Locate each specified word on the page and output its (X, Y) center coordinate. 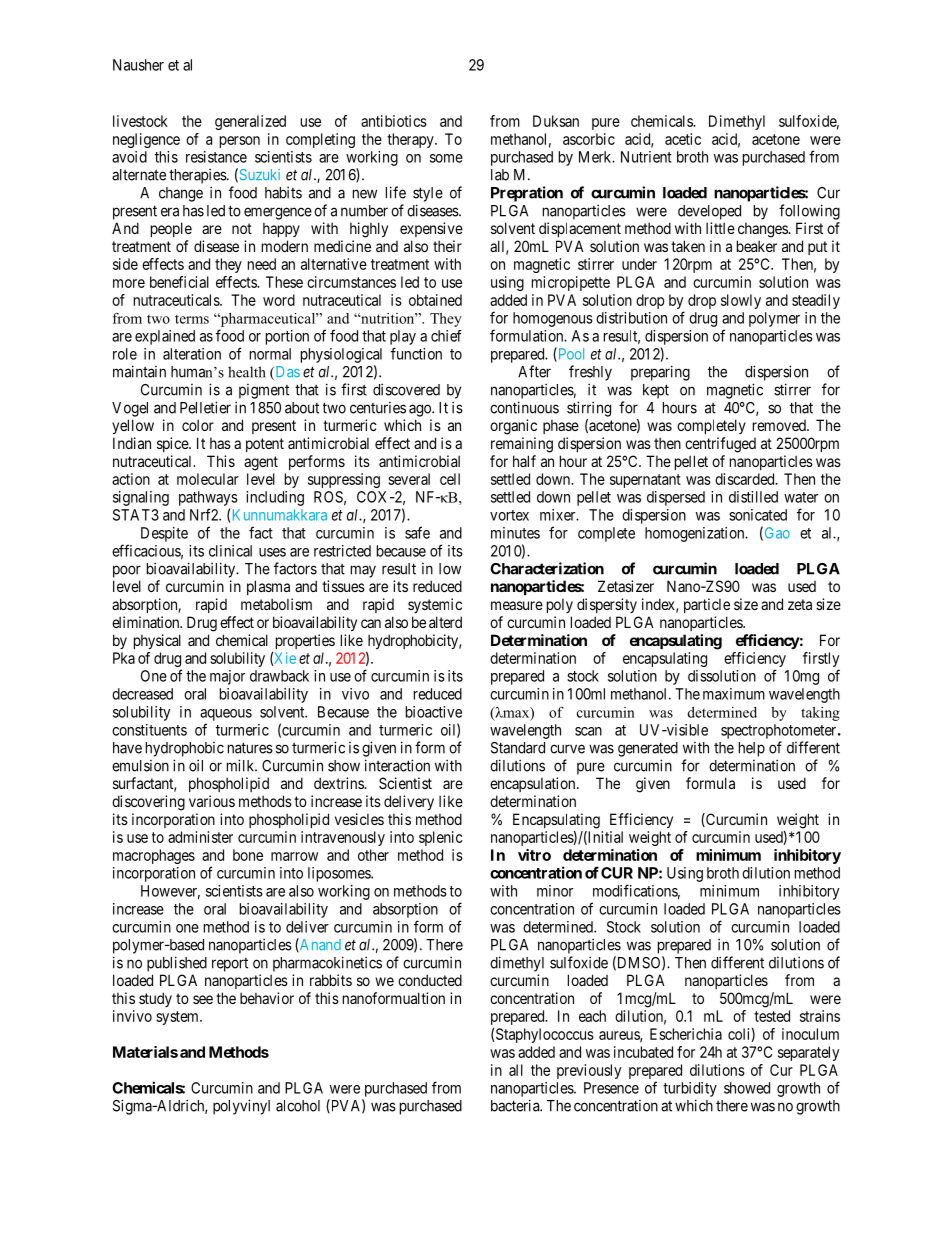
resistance (216, 157)
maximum (734, 694)
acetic (683, 139)
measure (517, 605)
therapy (411, 140)
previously (589, 1071)
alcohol (298, 1106)
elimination (147, 622)
